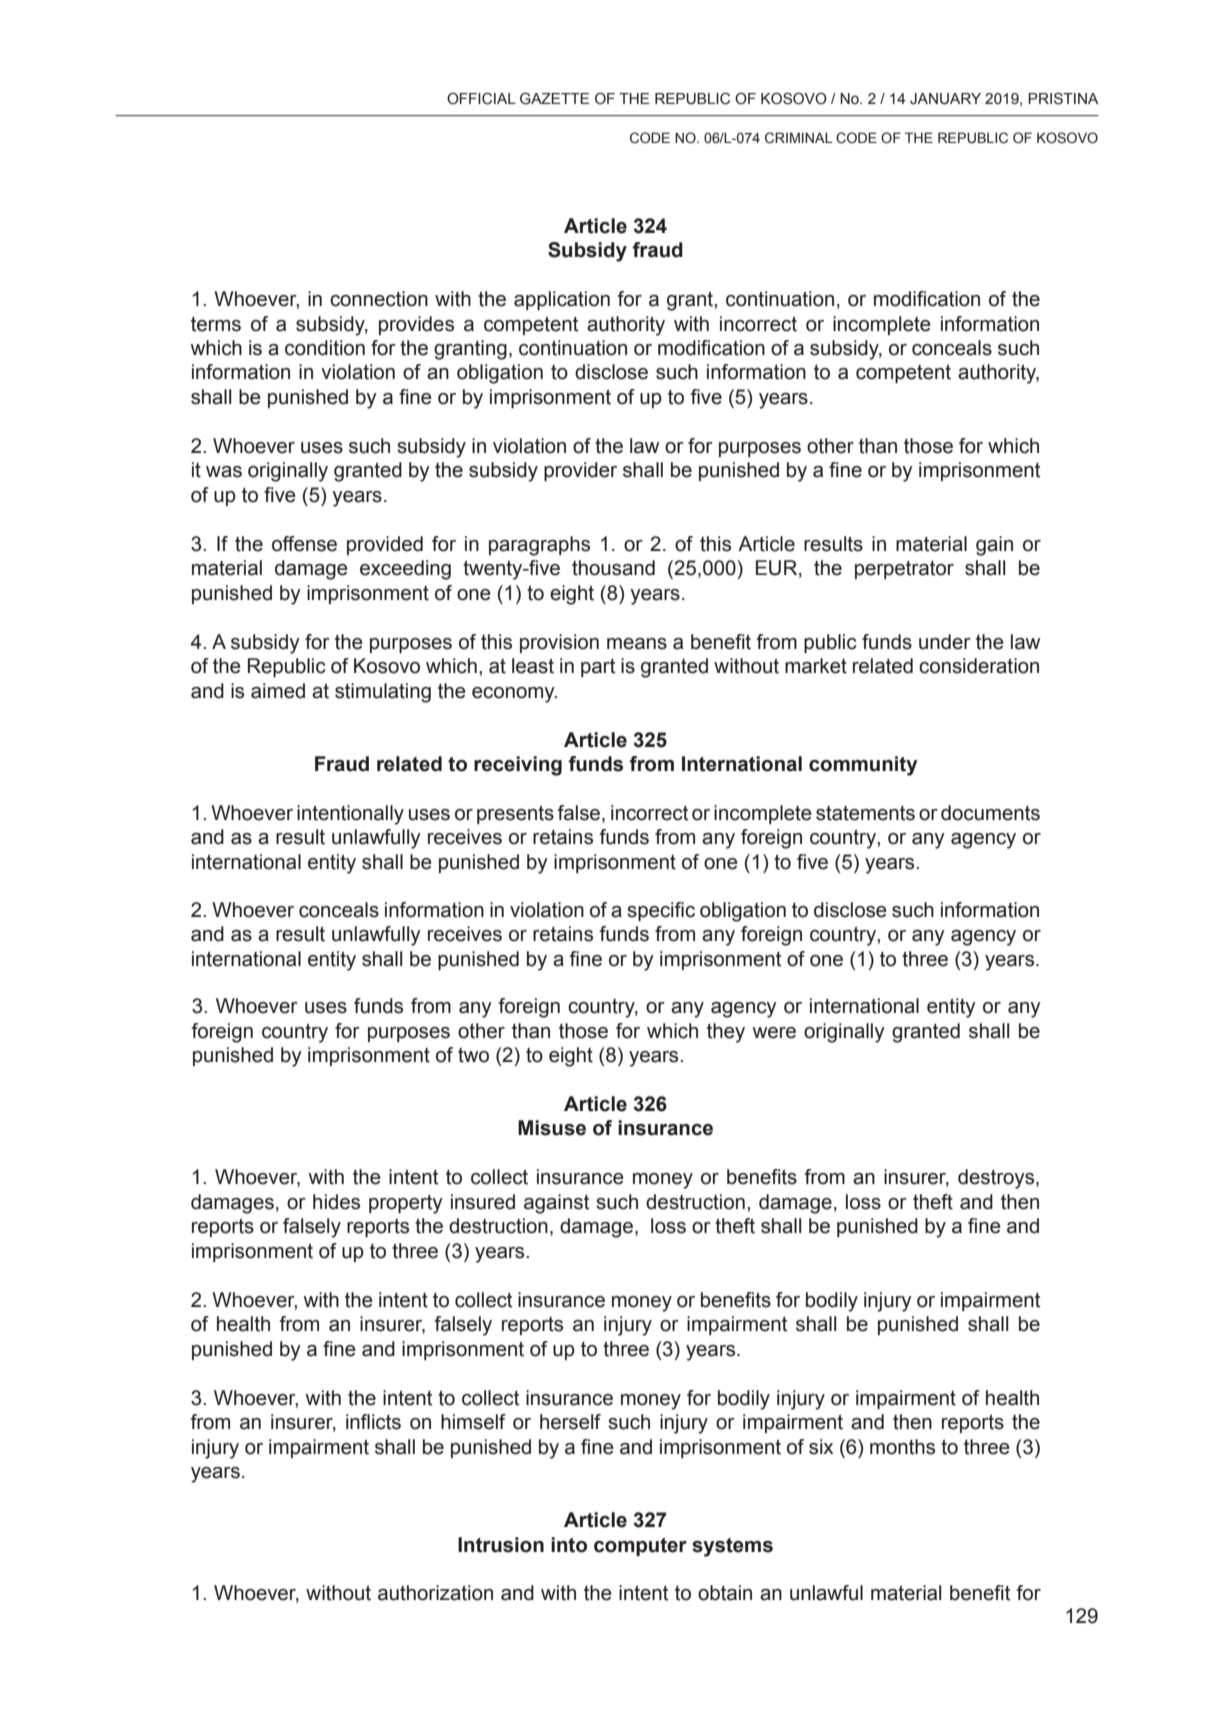 The image size is (1214, 1717). I want to click on part, so click(598, 668).
